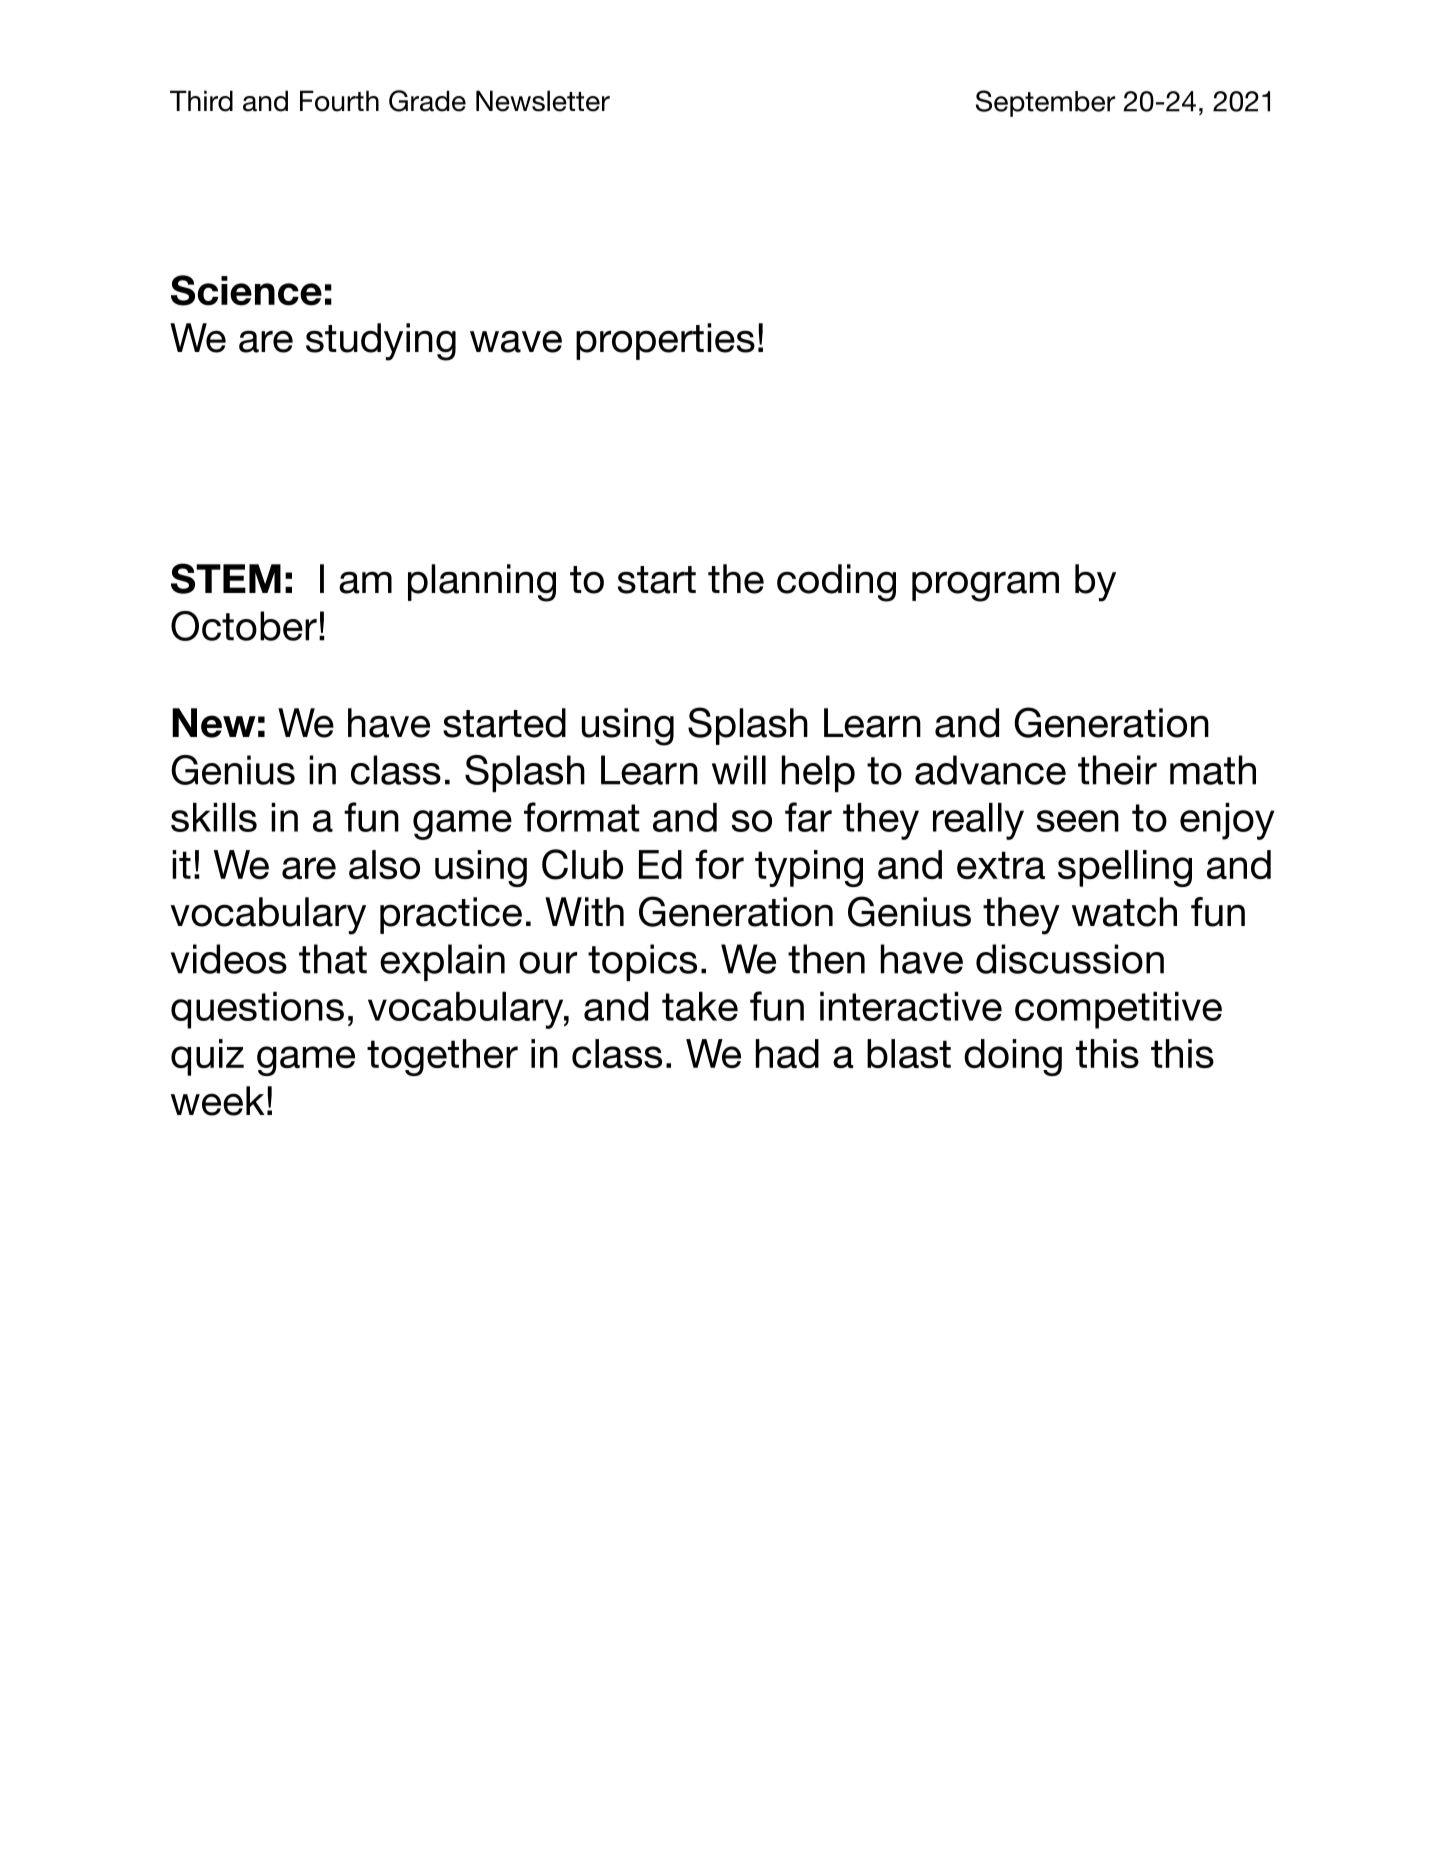 The image size is (1446, 1871). I want to click on Fourth, so click(339, 101).
